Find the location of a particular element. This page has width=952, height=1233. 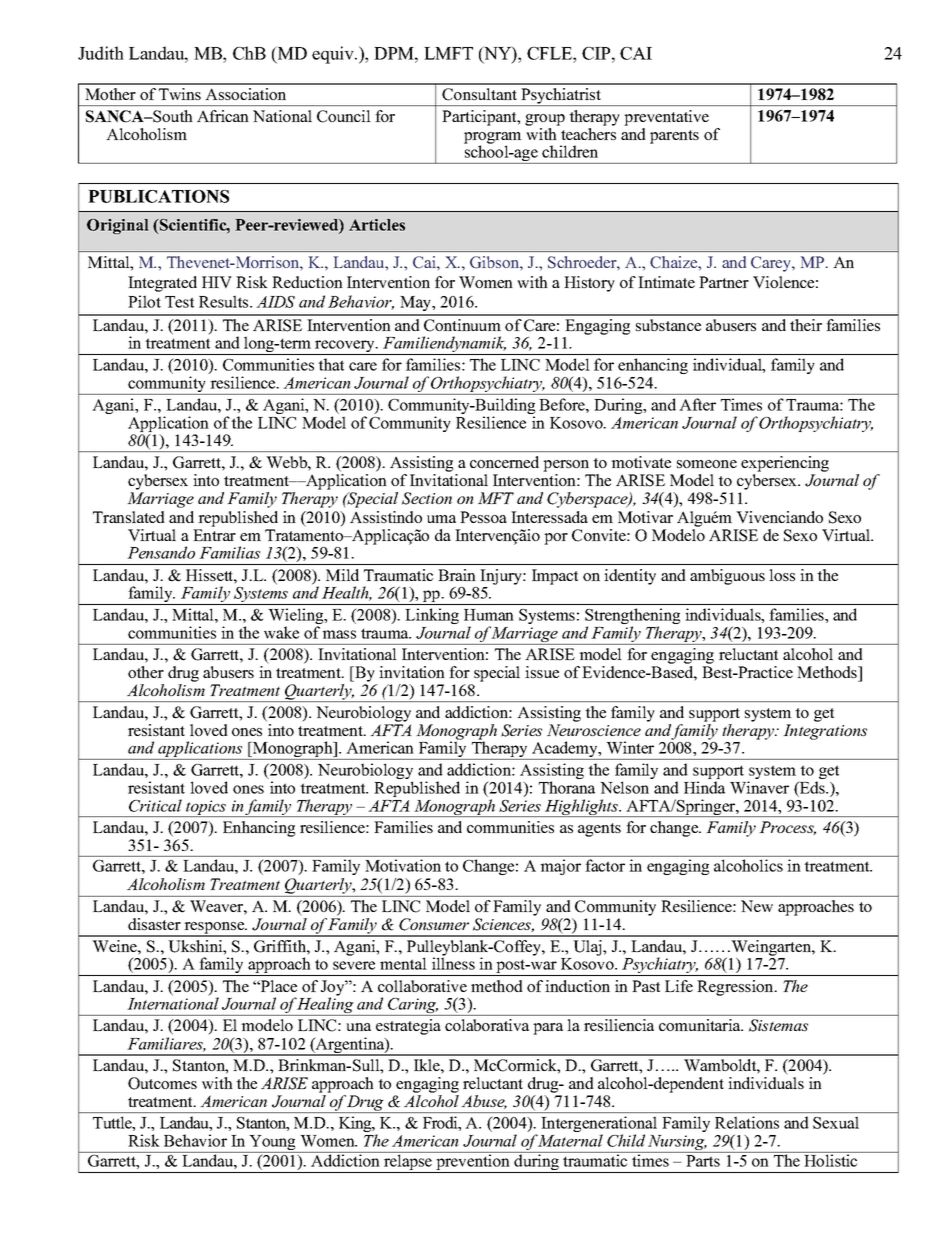

Consultant is located at coordinates (479, 94).
